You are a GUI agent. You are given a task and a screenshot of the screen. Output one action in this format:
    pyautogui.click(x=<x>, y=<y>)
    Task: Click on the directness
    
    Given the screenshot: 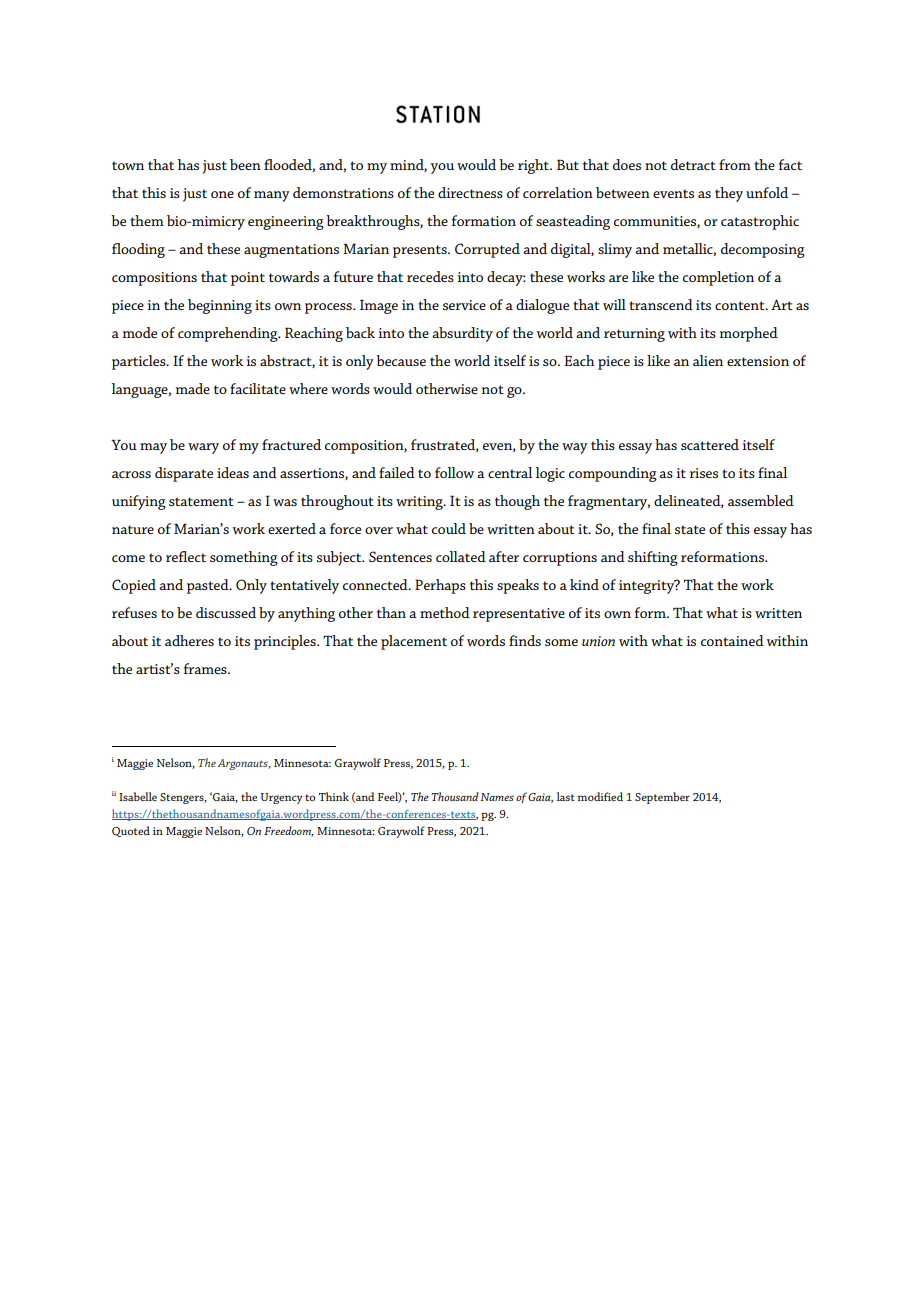 What is the action you would take?
    pyautogui.click(x=470, y=192)
